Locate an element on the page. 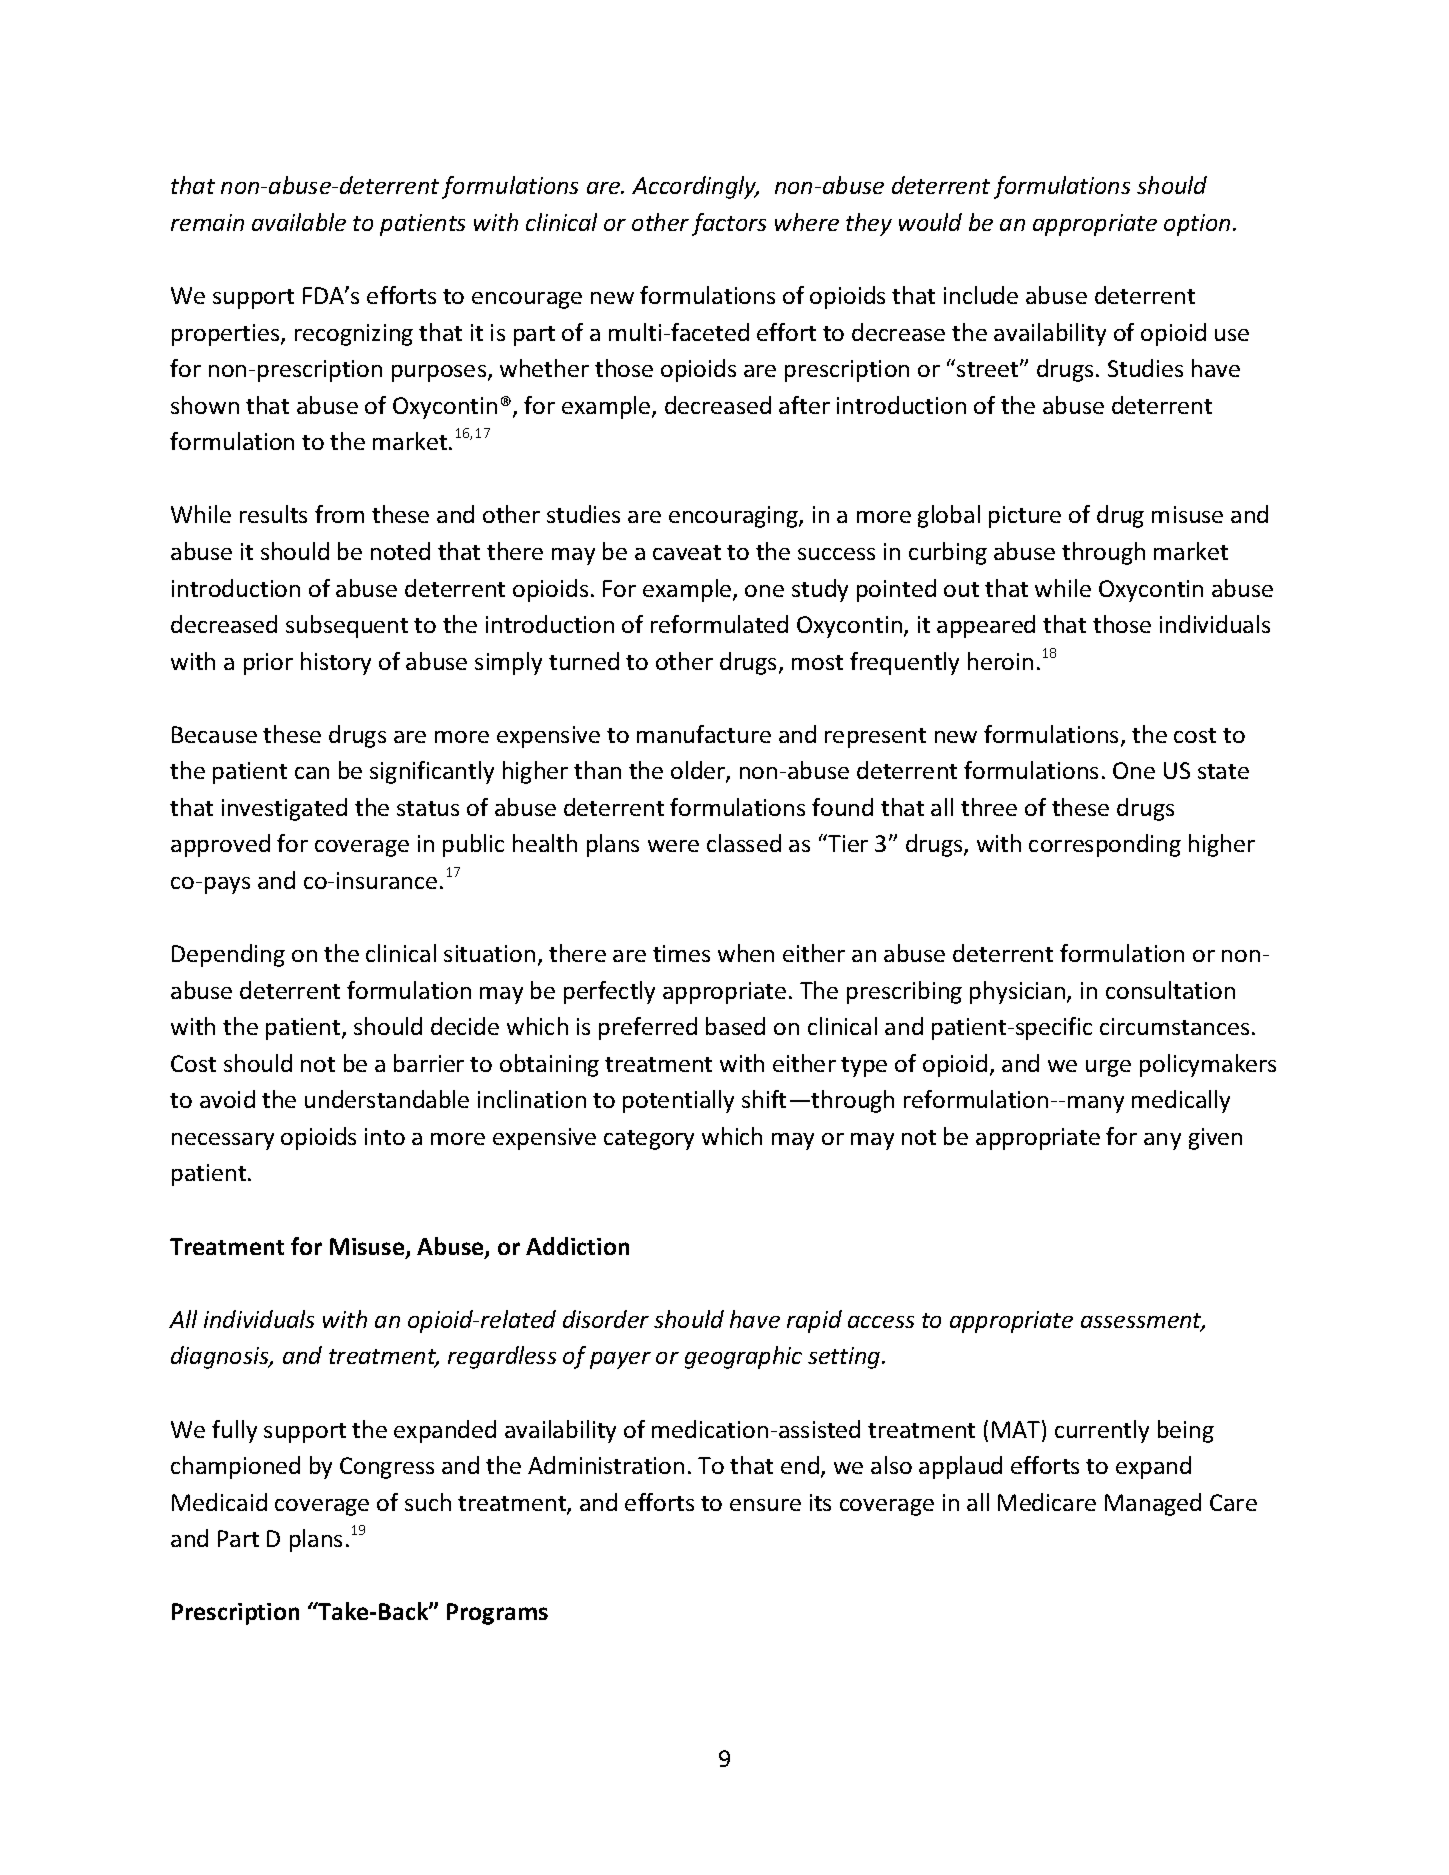 The height and width of the image is (1875, 1449). available is located at coordinates (299, 222).
